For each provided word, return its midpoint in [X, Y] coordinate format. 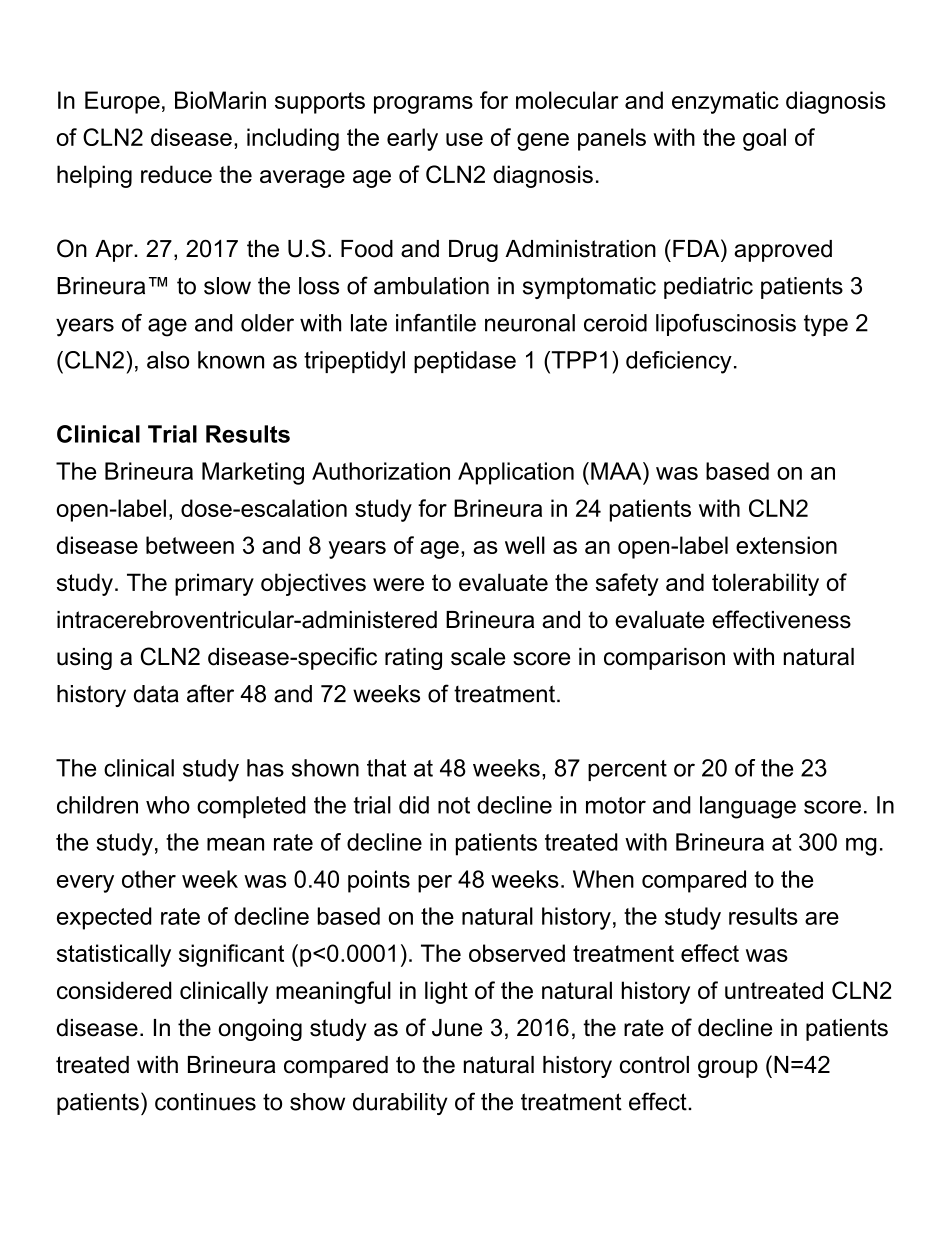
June [457, 1028]
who [168, 805]
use [464, 139]
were [398, 584]
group [728, 1069]
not [454, 805]
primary [214, 584]
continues [205, 1102]
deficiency [679, 362]
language [748, 807]
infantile [436, 323]
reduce [176, 174]
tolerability [765, 584]
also [168, 360]
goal [764, 139]
